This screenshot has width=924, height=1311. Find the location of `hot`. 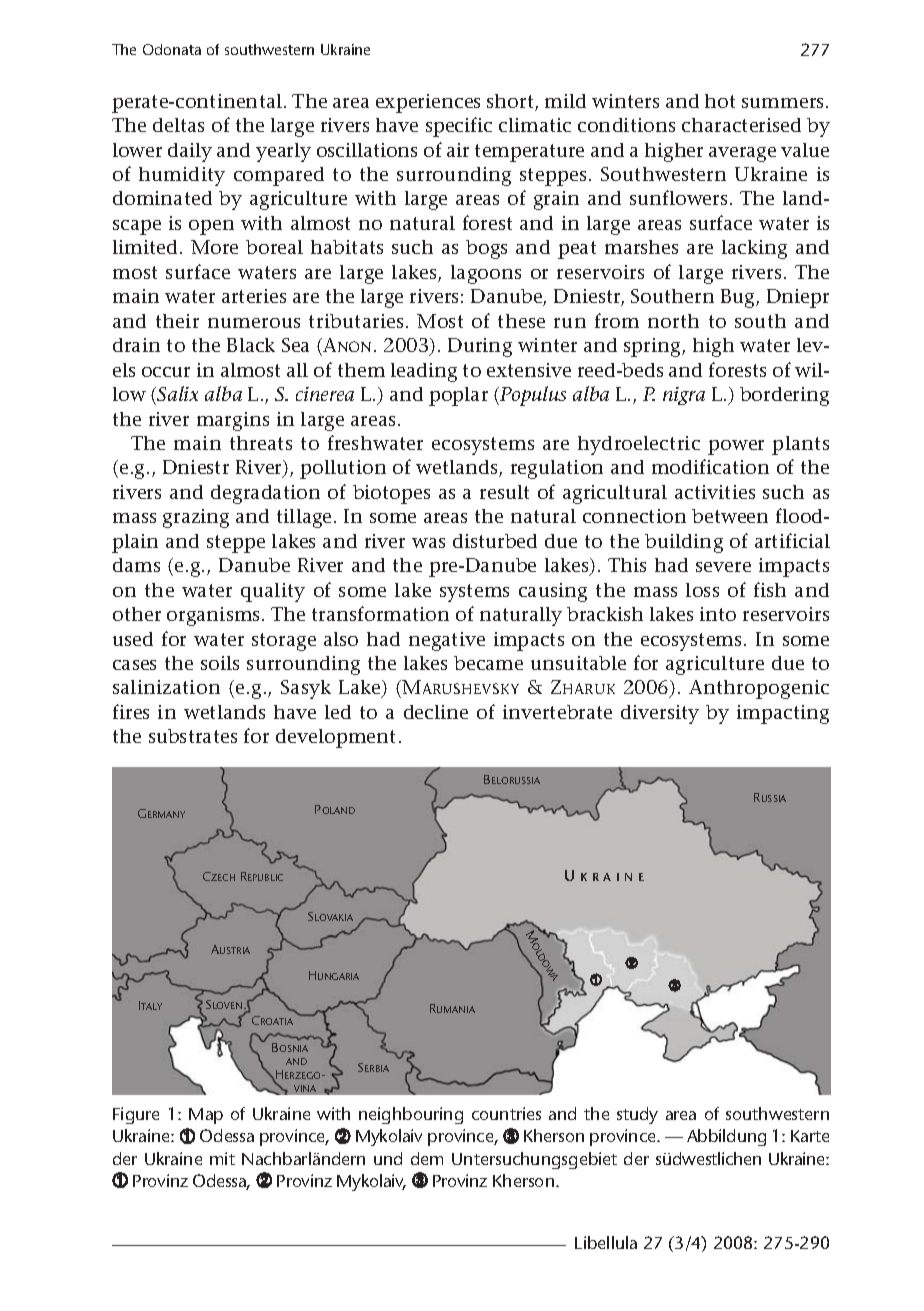

hot is located at coordinates (720, 101).
